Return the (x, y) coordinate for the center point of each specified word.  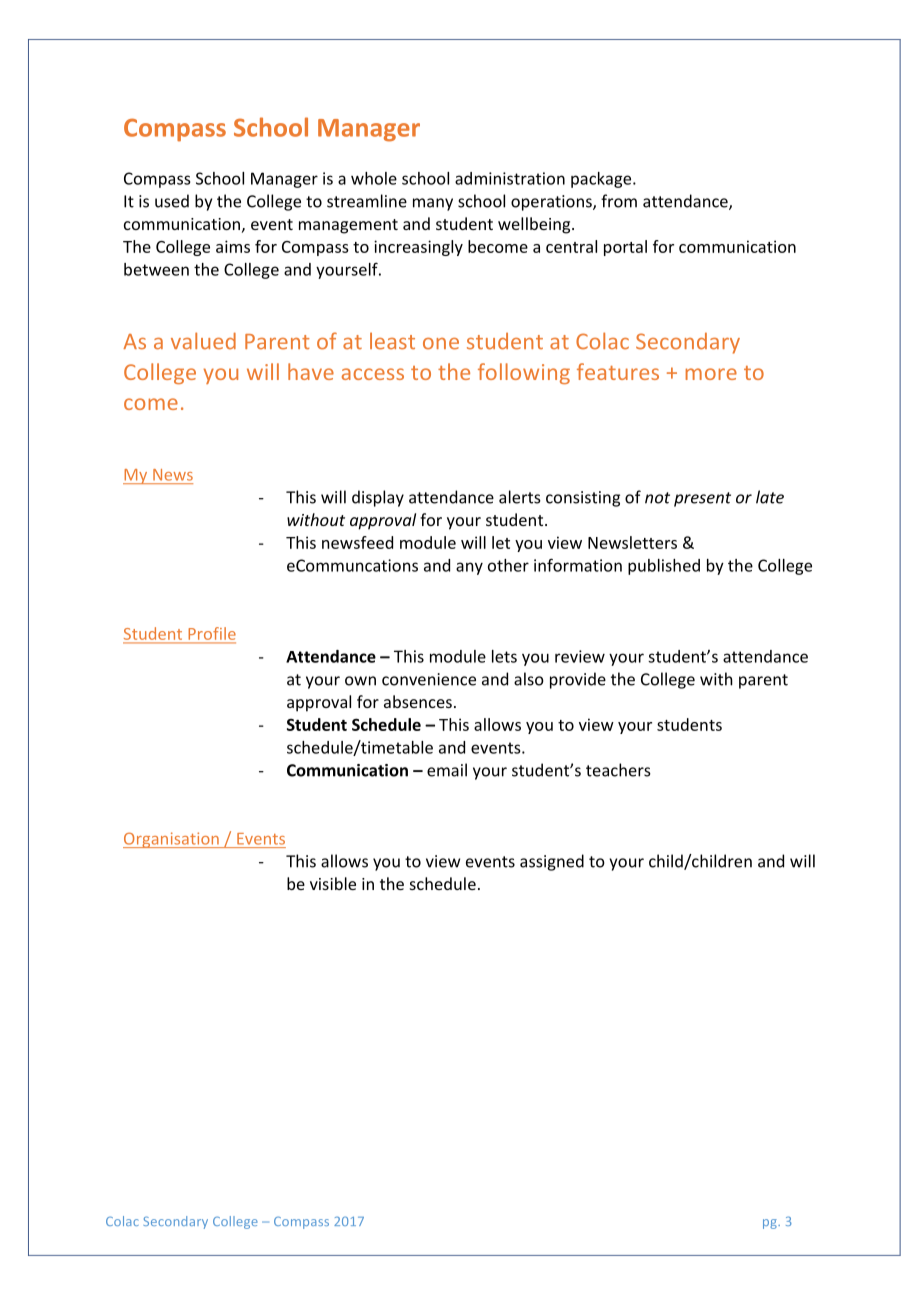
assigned (552, 862)
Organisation (172, 840)
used (172, 201)
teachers (618, 770)
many (433, 204)
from (619, 201)
